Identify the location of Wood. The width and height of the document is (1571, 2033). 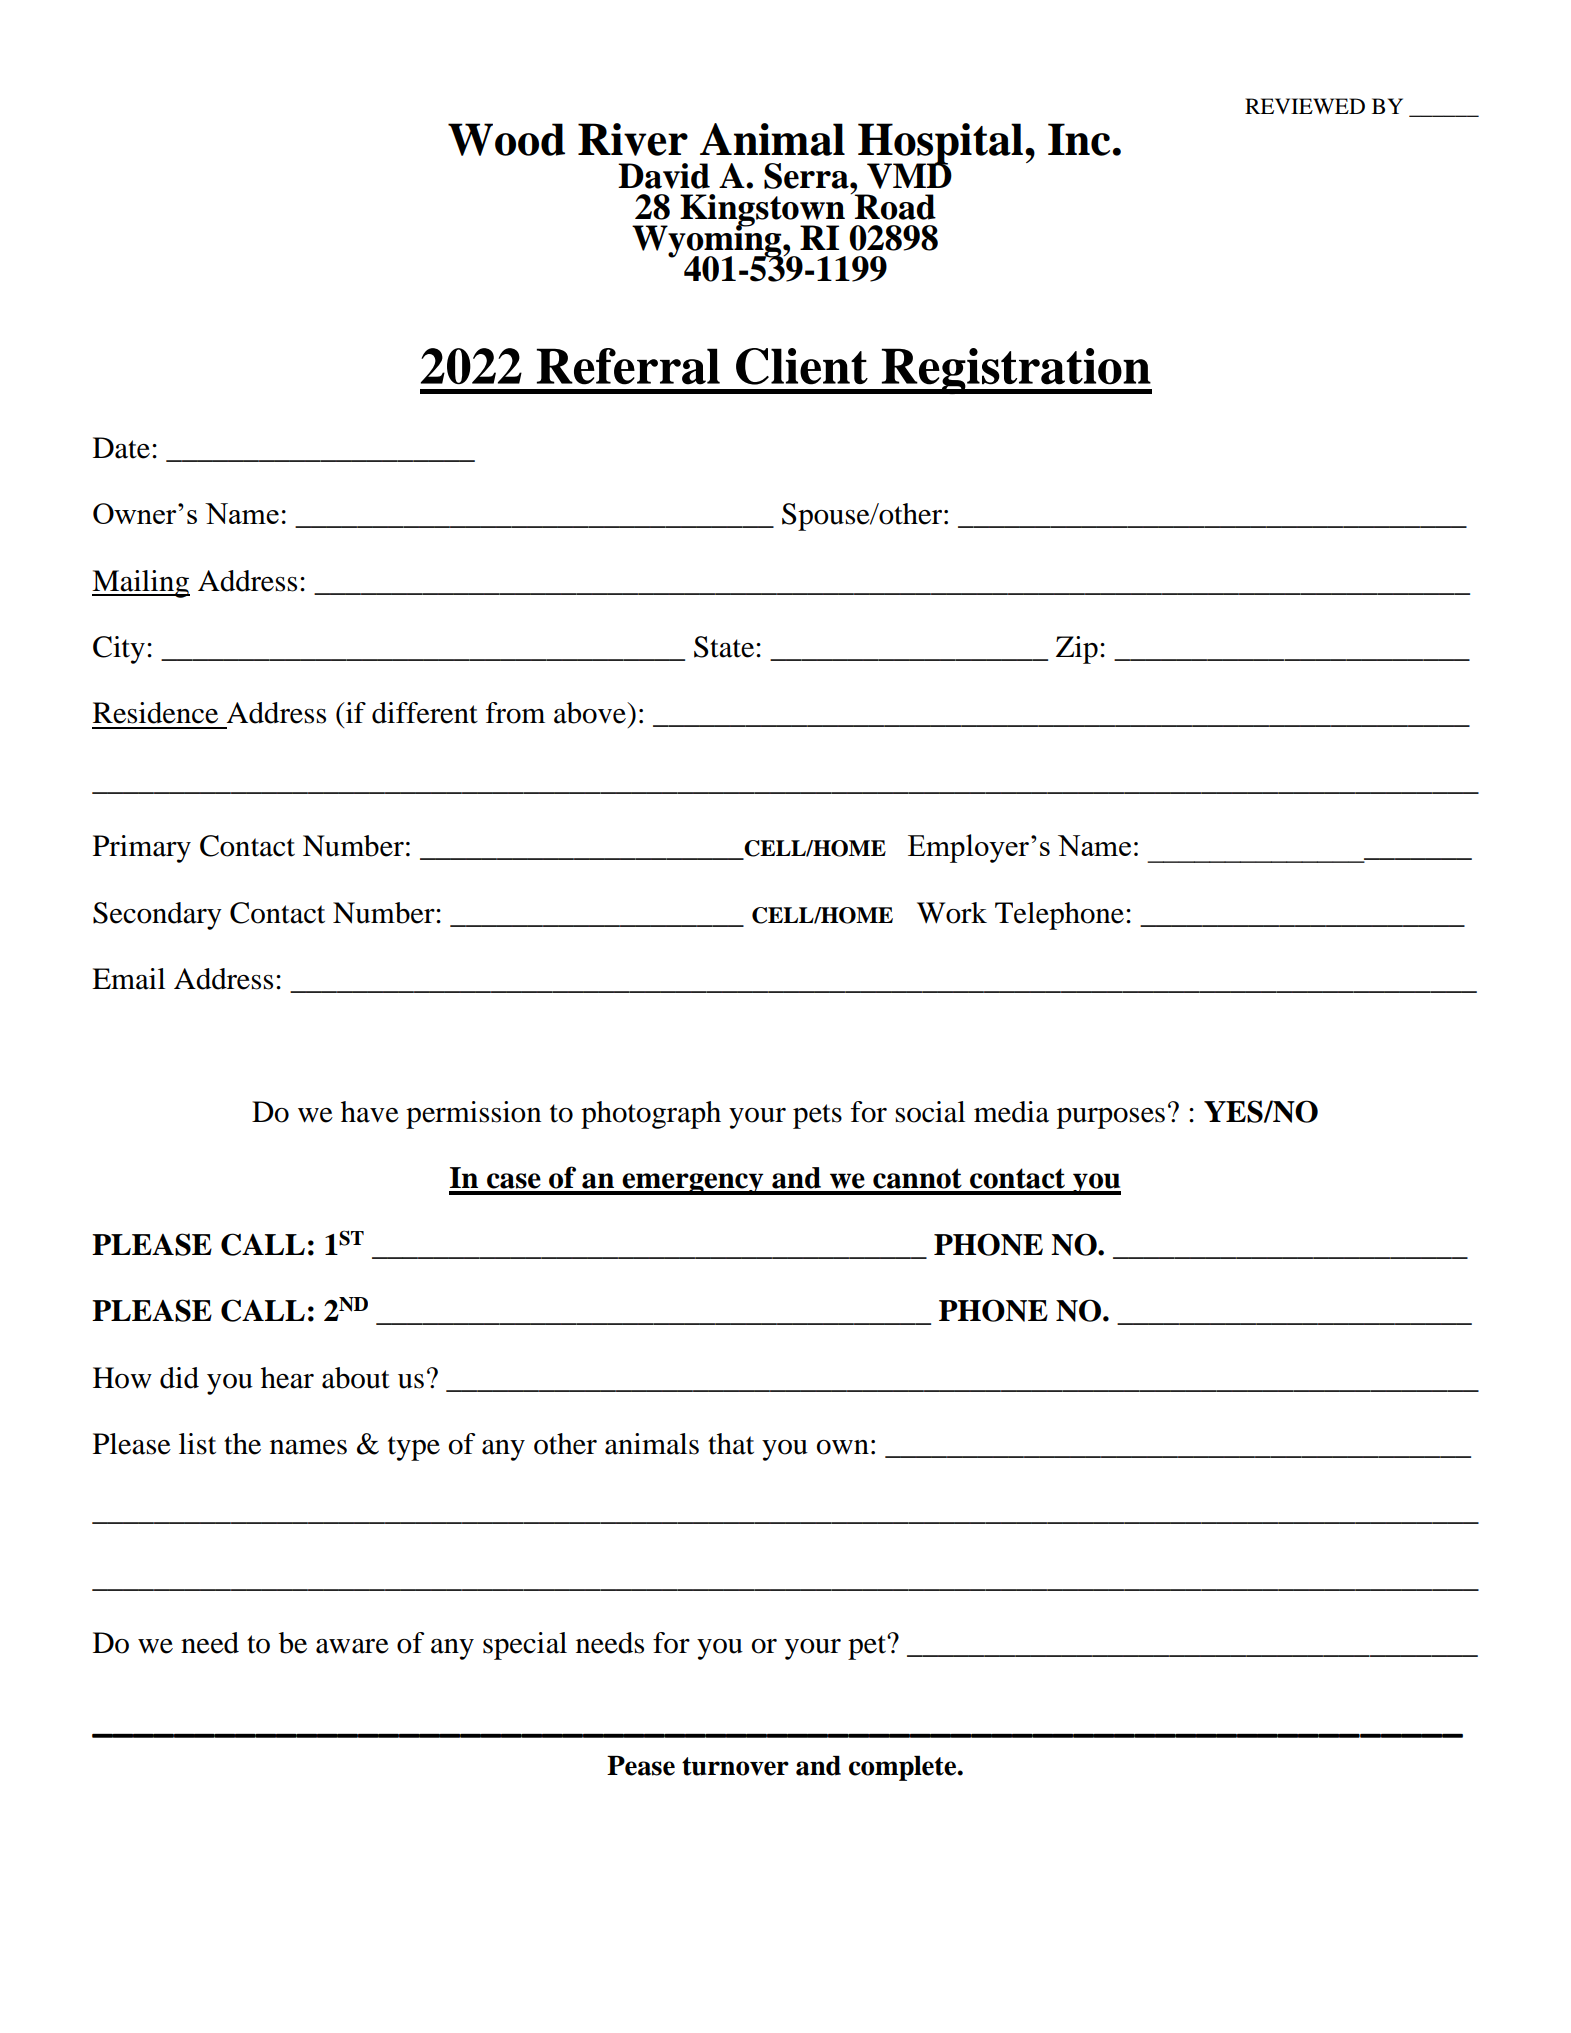
(506, 139).
